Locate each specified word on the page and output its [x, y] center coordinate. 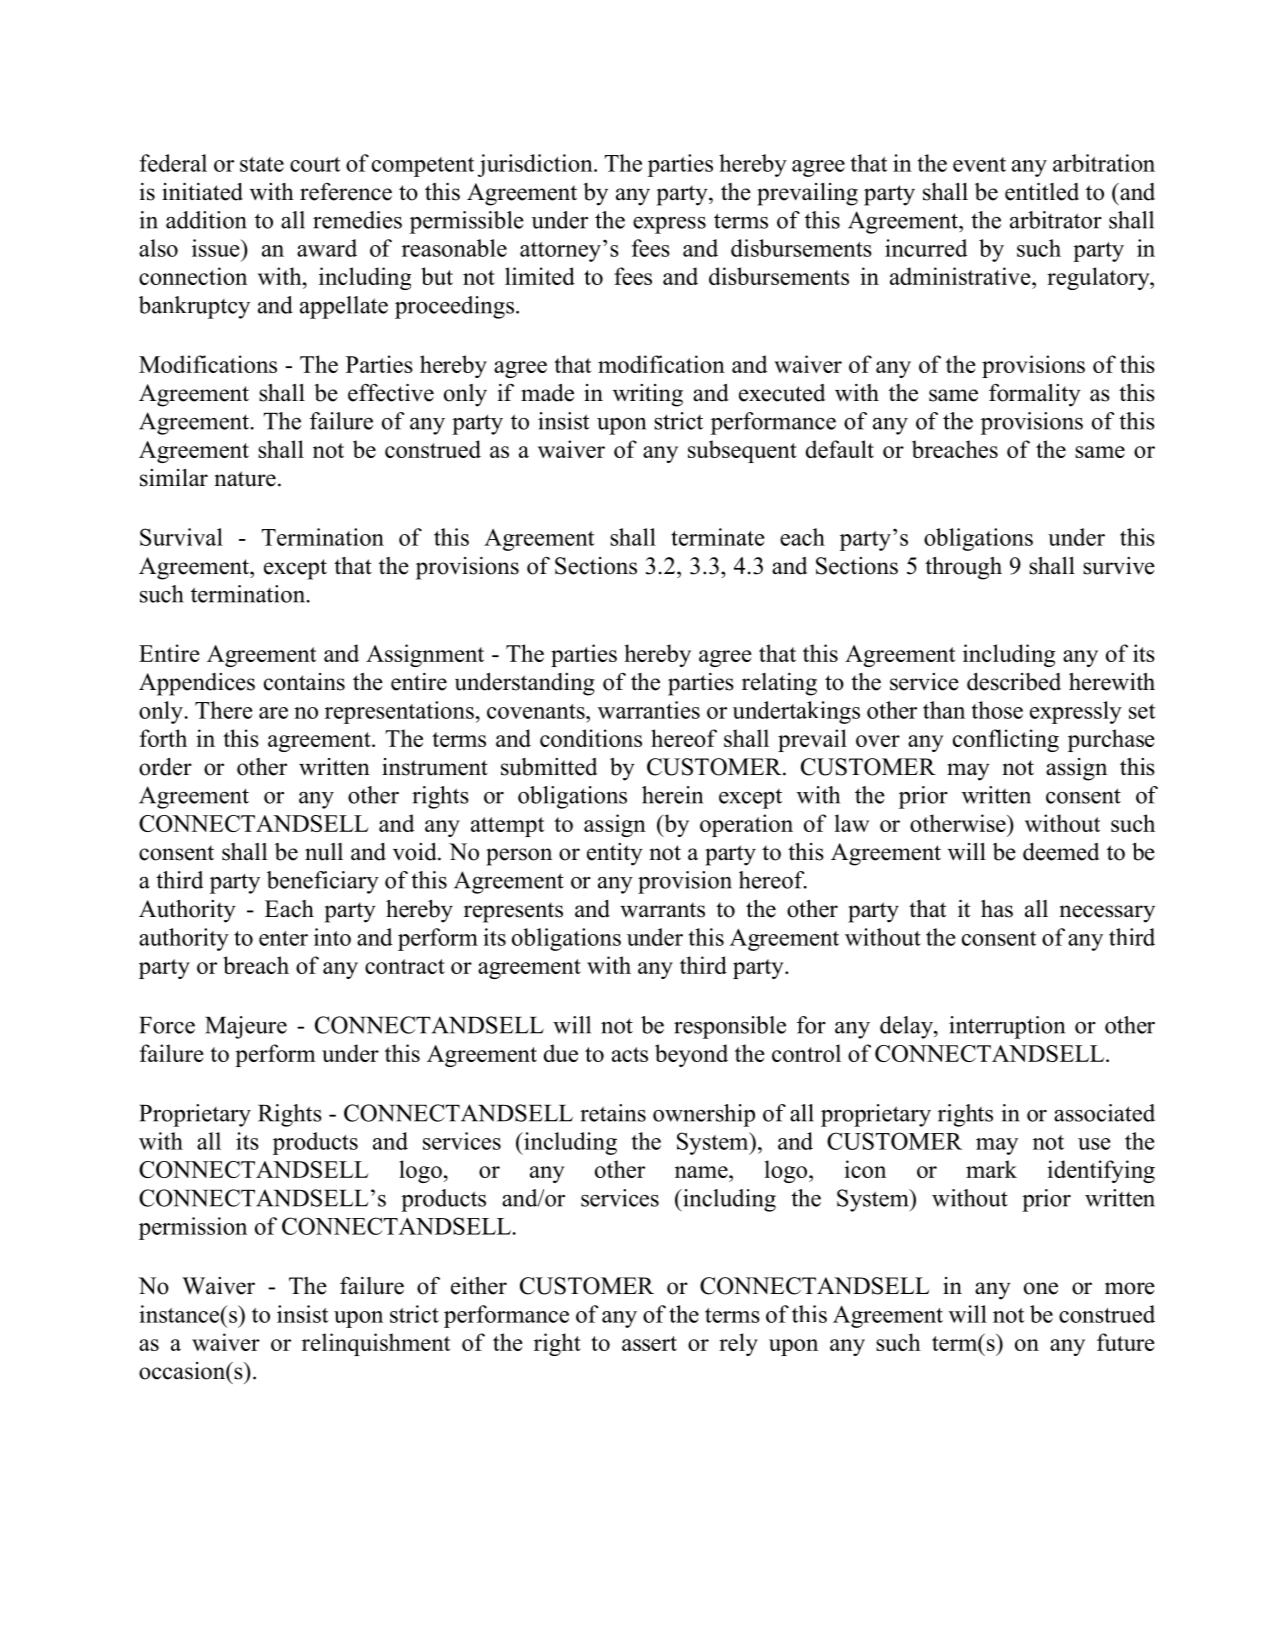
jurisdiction [536, 165]
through [963, 568]
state [262, 164]
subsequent [742, 451]
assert [649, 1343]
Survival [181, 537]
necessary [1107, 914]
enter [283, 938]
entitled [1042, 192]
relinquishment [376, 1344]
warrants [662, 910]
